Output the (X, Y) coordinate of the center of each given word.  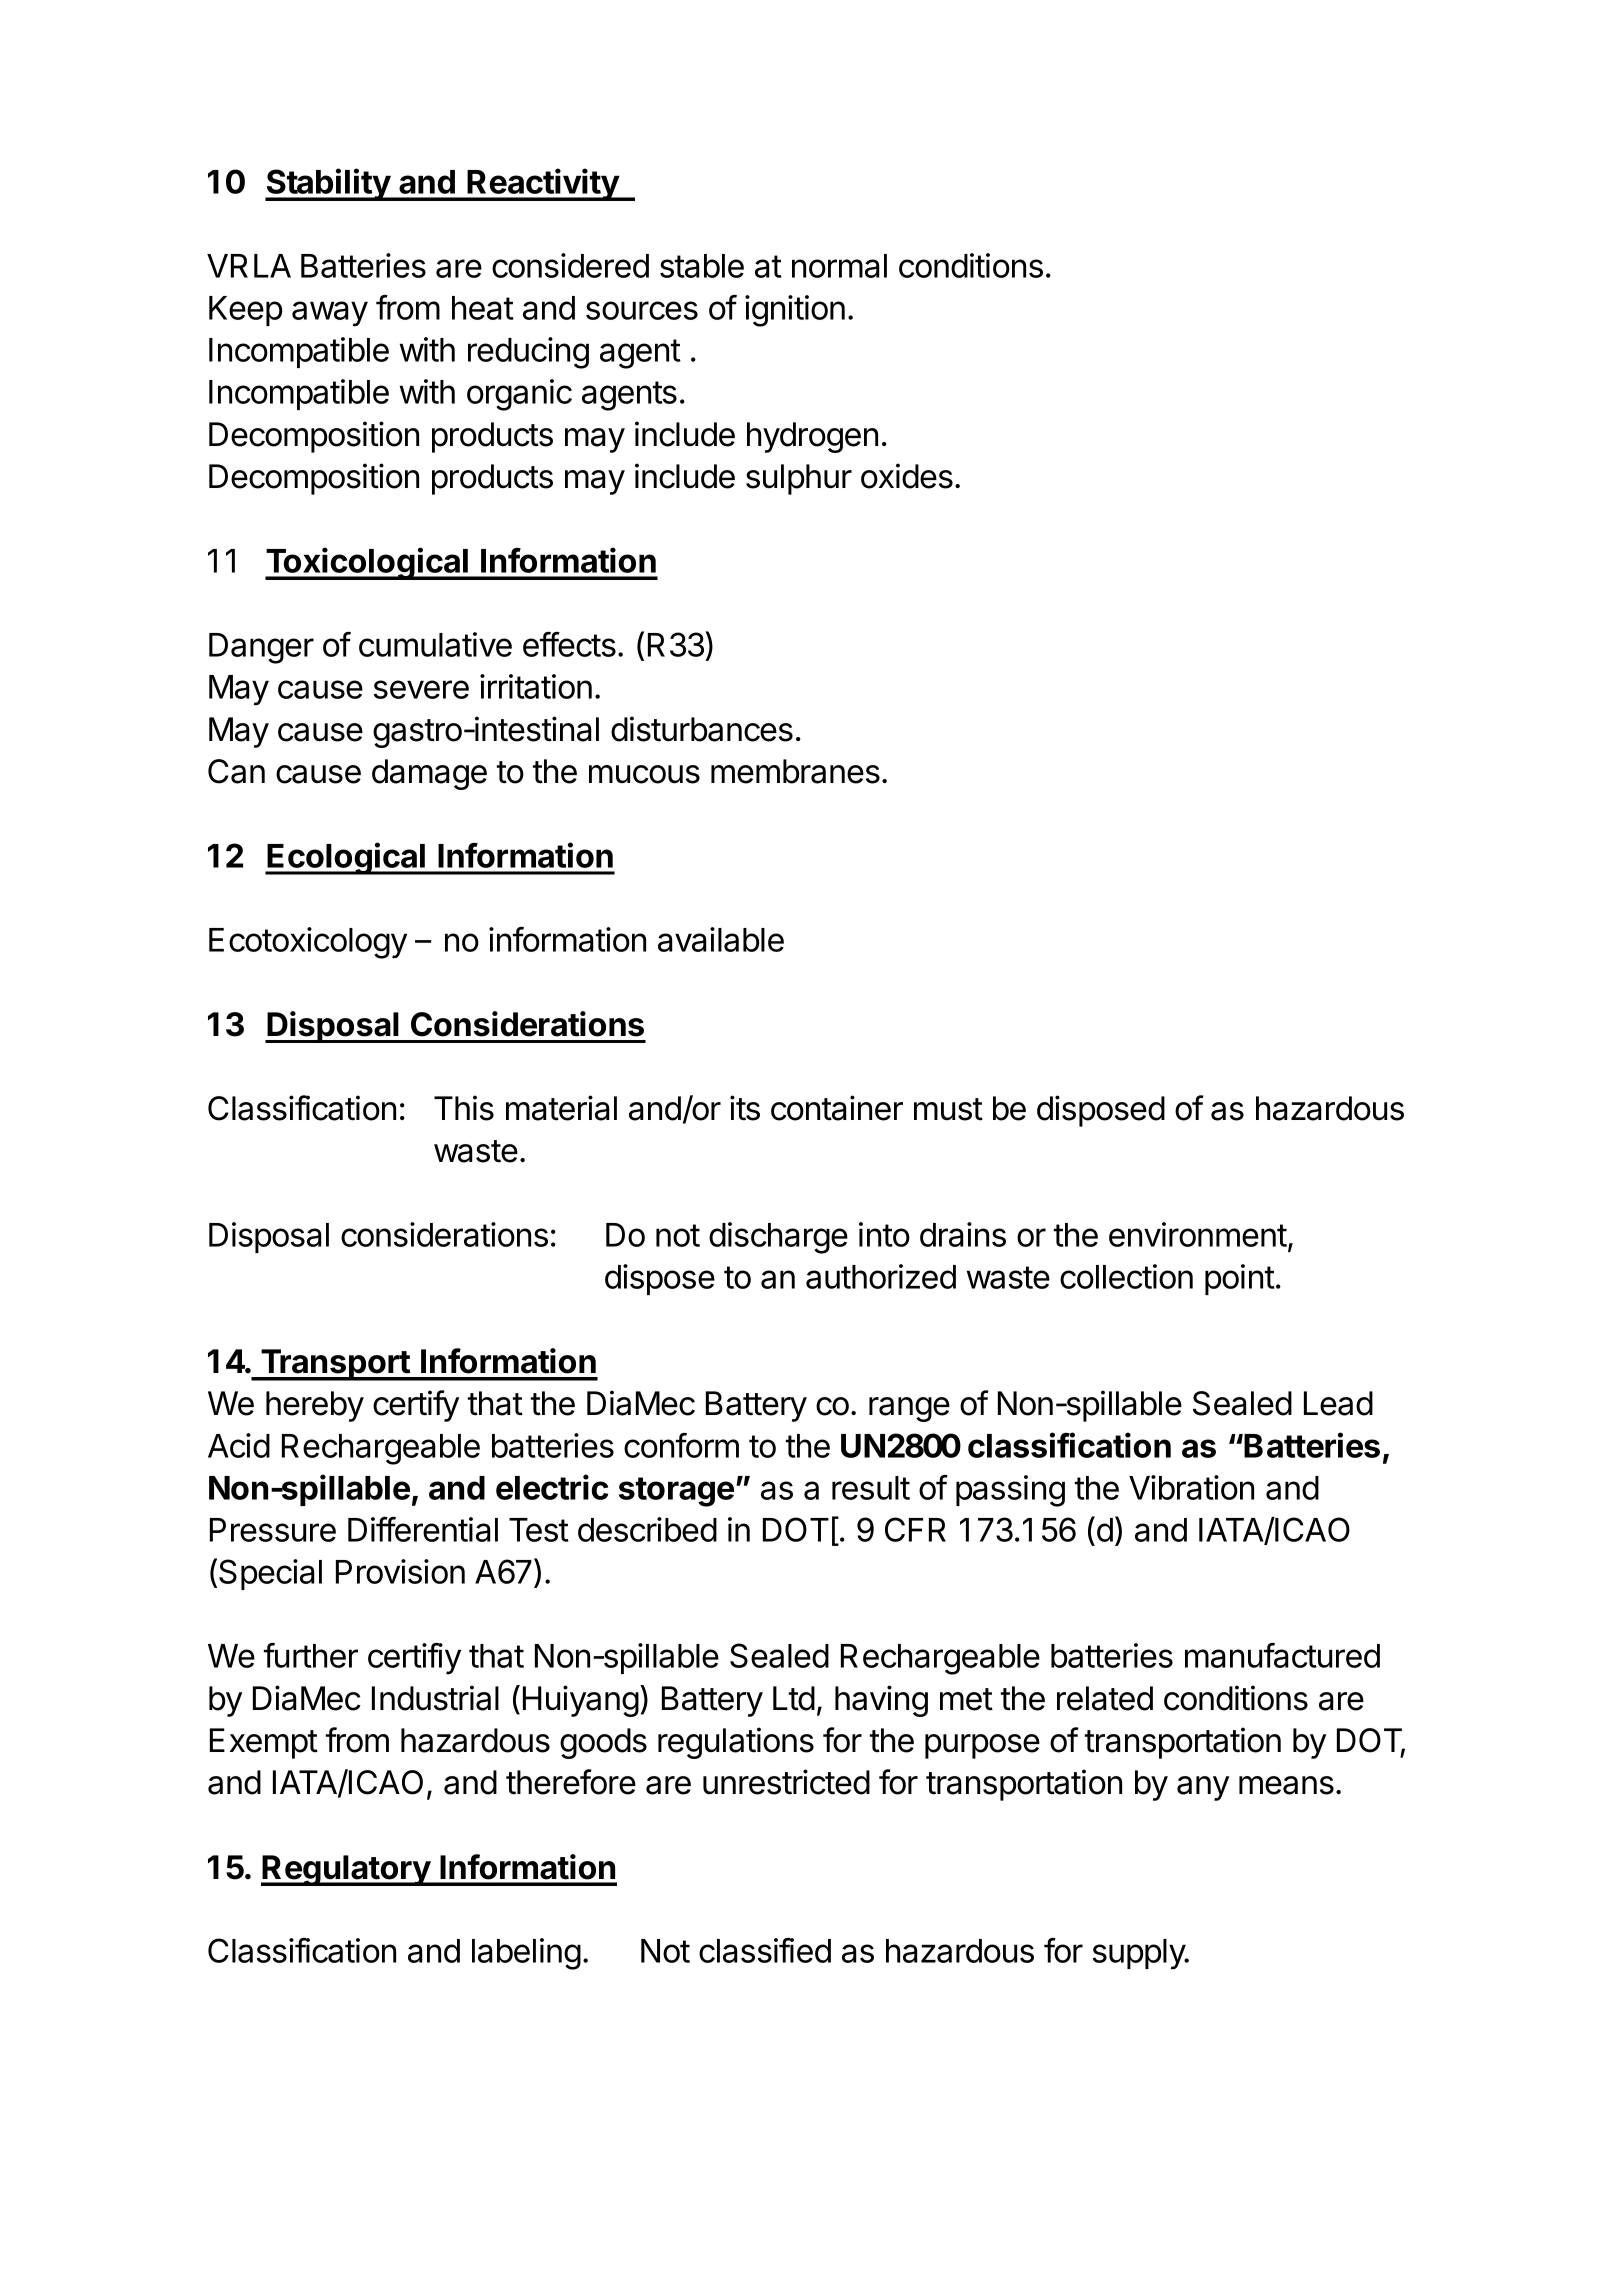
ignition (795, 311)
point (1240, 1279)
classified (765, 1950)
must (948, 1109)
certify (416, 1406)
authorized (881, 1276)
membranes (795, 771)
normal (839, 266)
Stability (328, 184)
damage (429, 774)
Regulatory (346, 1870)
